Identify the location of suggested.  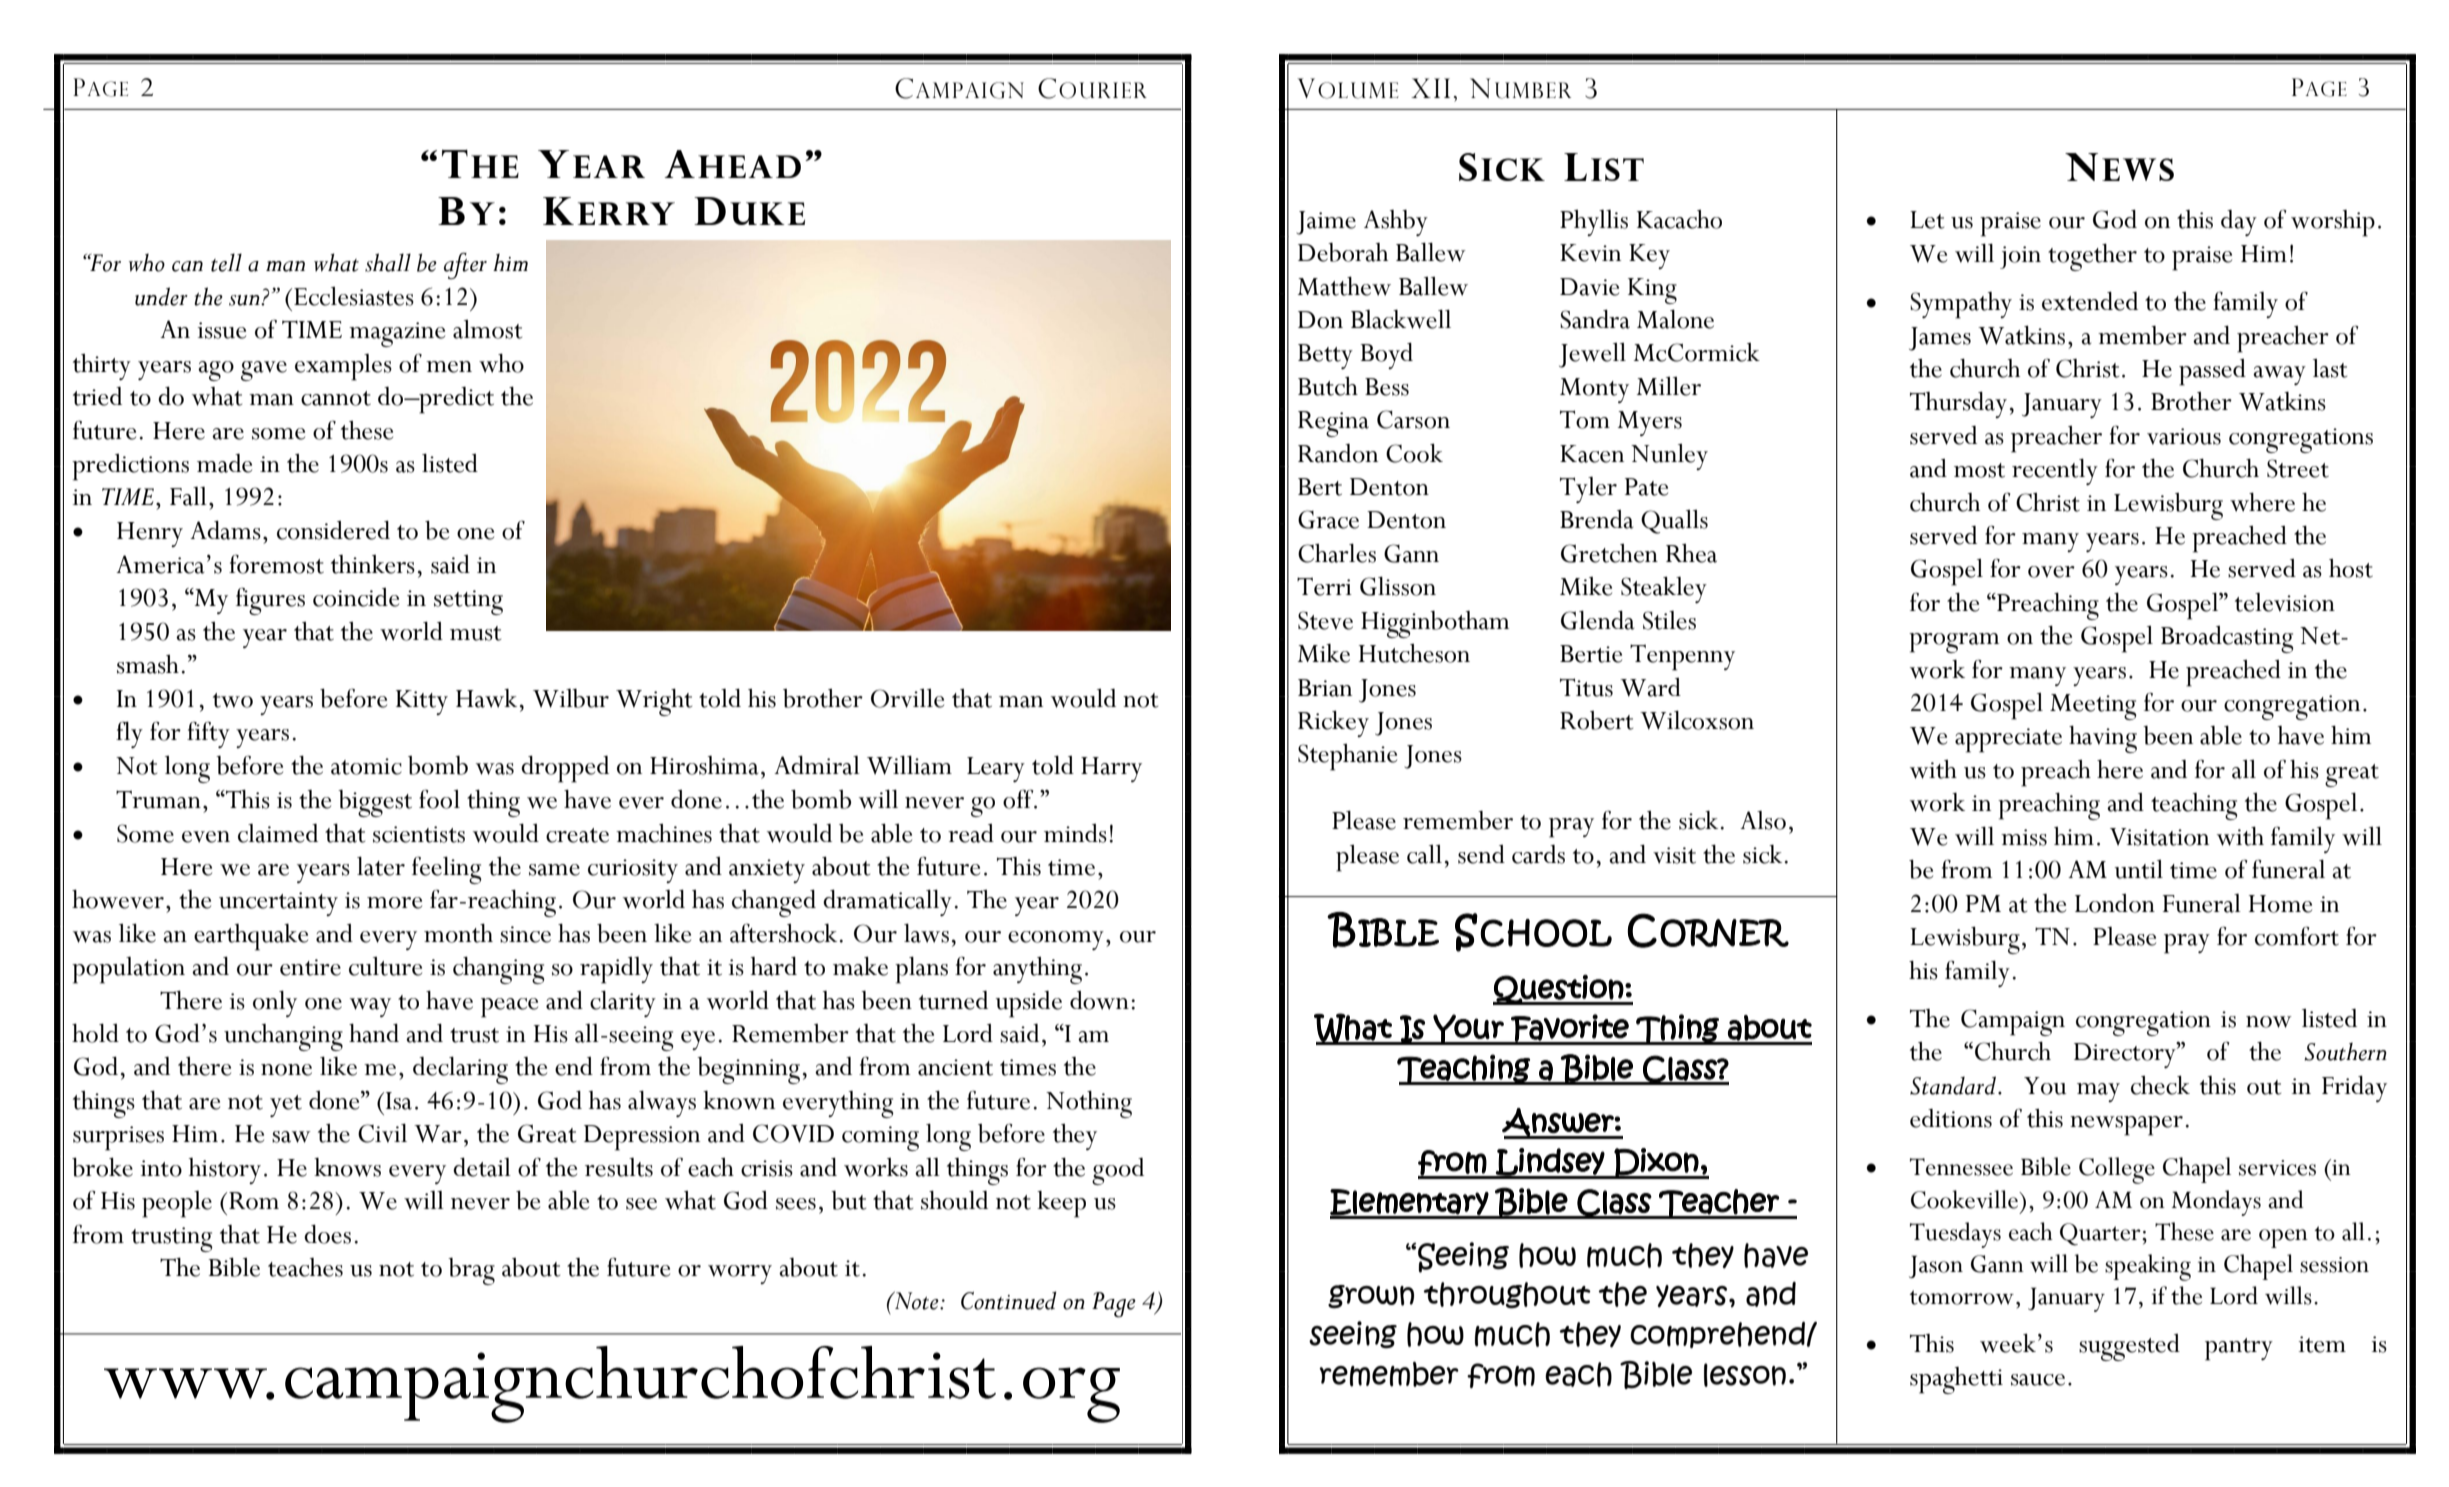
(2129, 1347).
